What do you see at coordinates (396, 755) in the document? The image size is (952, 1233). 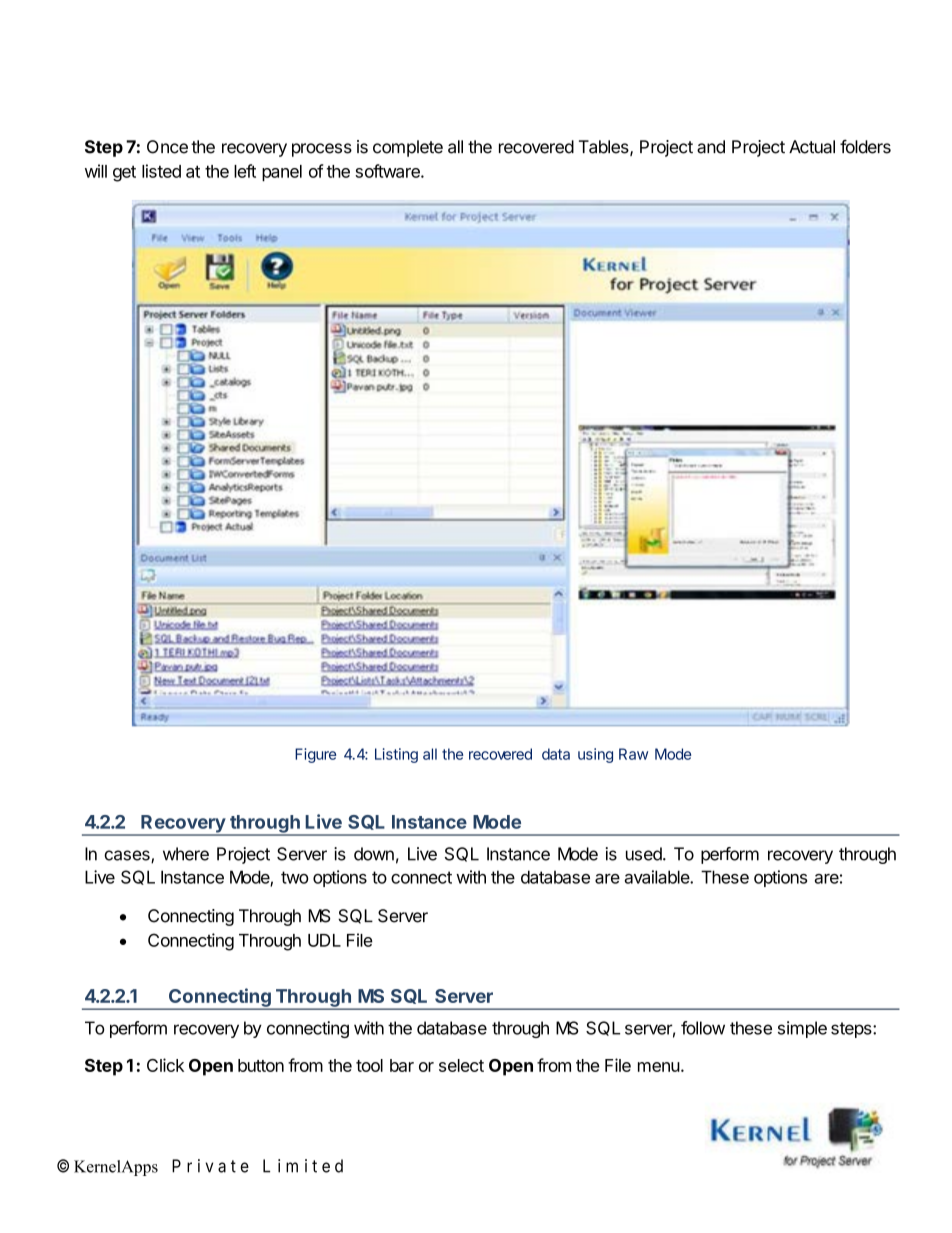 I see `Listing` at bounding box center [396, 755].
